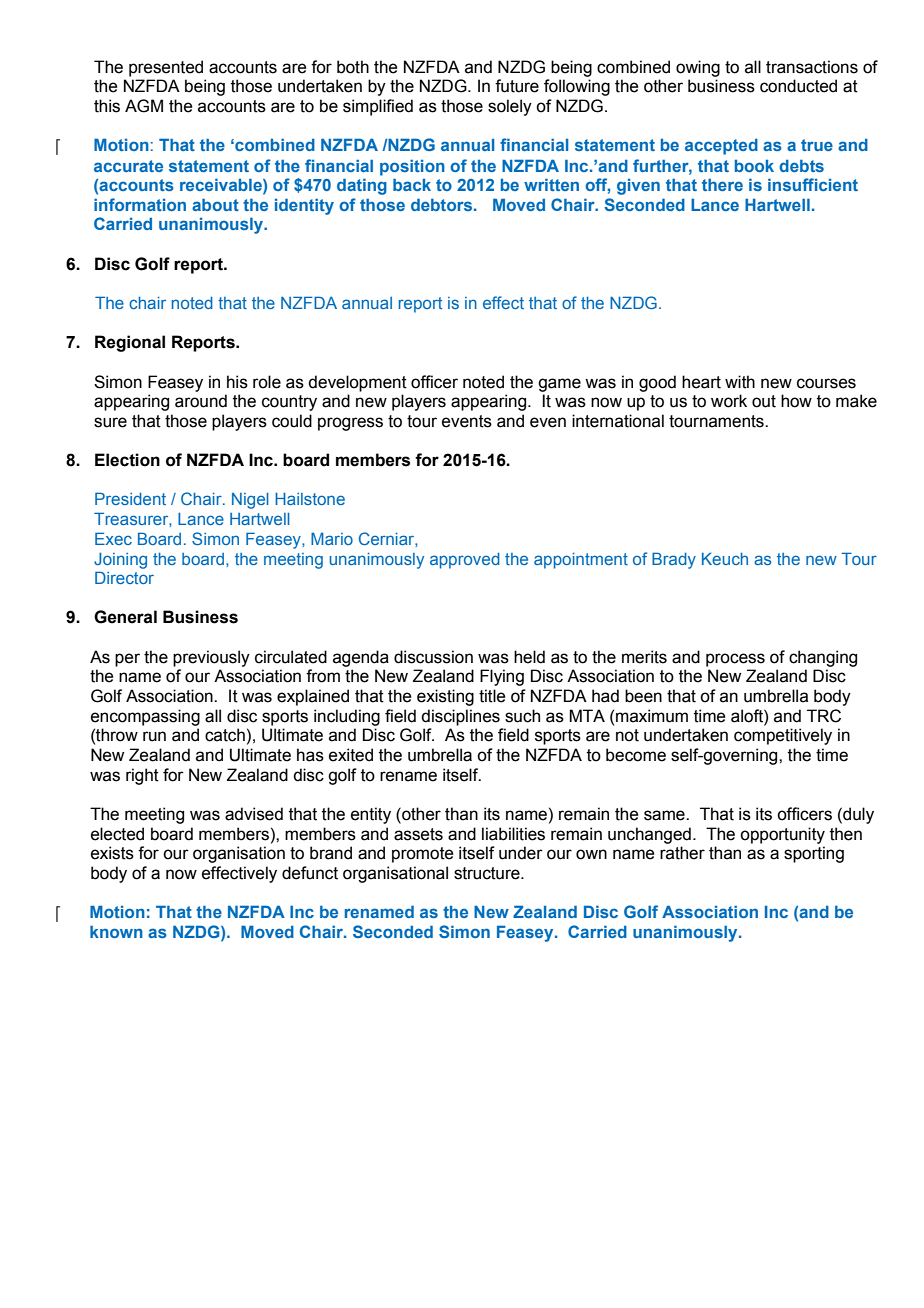  What do you see at coordinates (488, 873) in the document?
I see `structure` at bounding box center [488, 873].
